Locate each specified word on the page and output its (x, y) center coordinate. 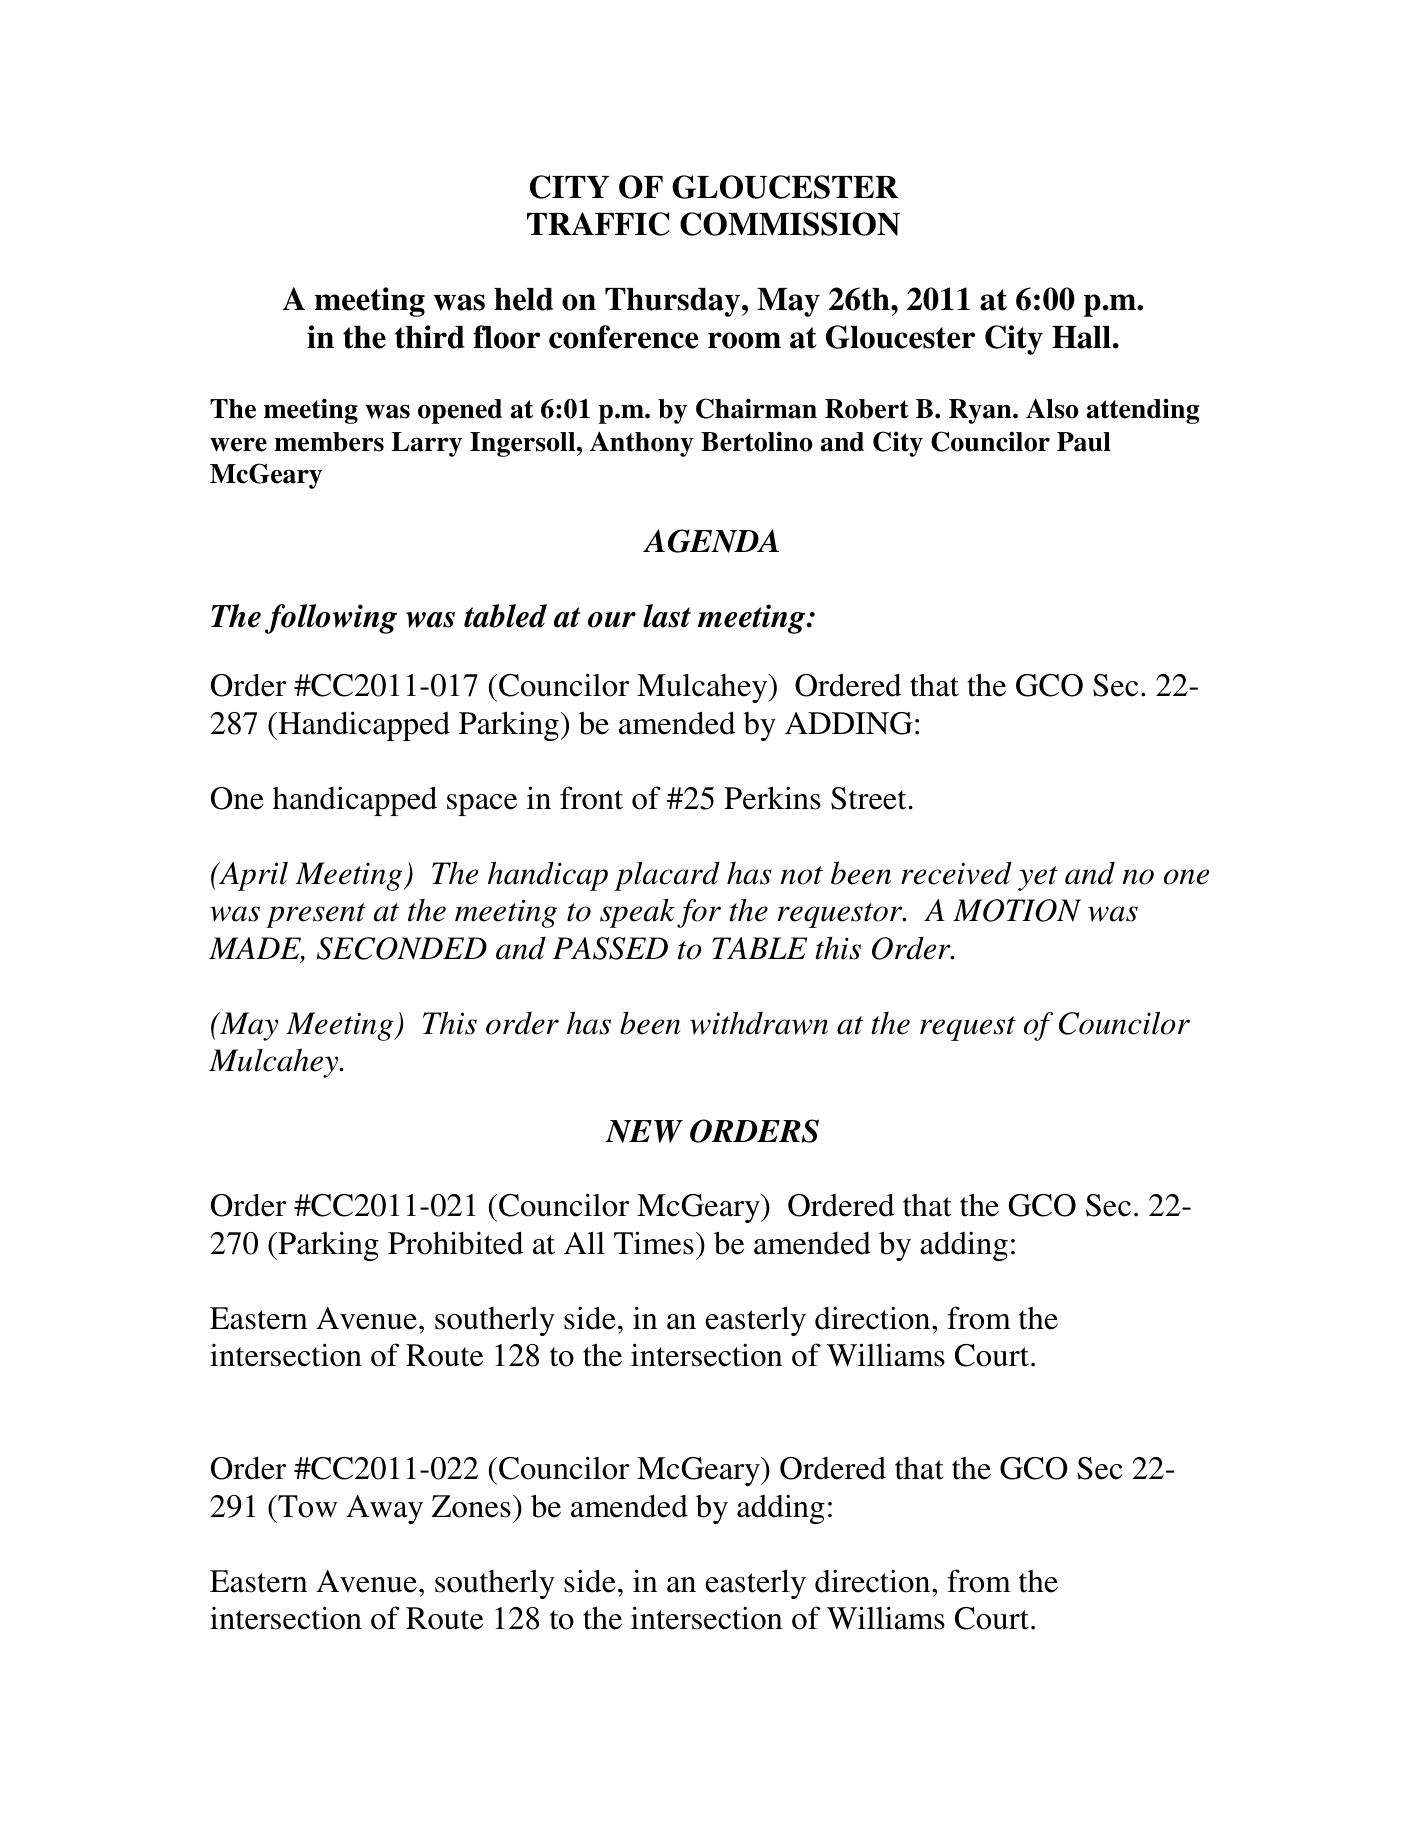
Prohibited (455, 1243)
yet (1038, 878)
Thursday (674, 302)
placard (667, 876)
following (331, 619)
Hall (1081, 337)
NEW (644, 1131)
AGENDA (711, 541)
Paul (1084, 442)
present (316, 915)
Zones (471, 1506)
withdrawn (759, 1023)
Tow (306, 1506)
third (430, 337)
